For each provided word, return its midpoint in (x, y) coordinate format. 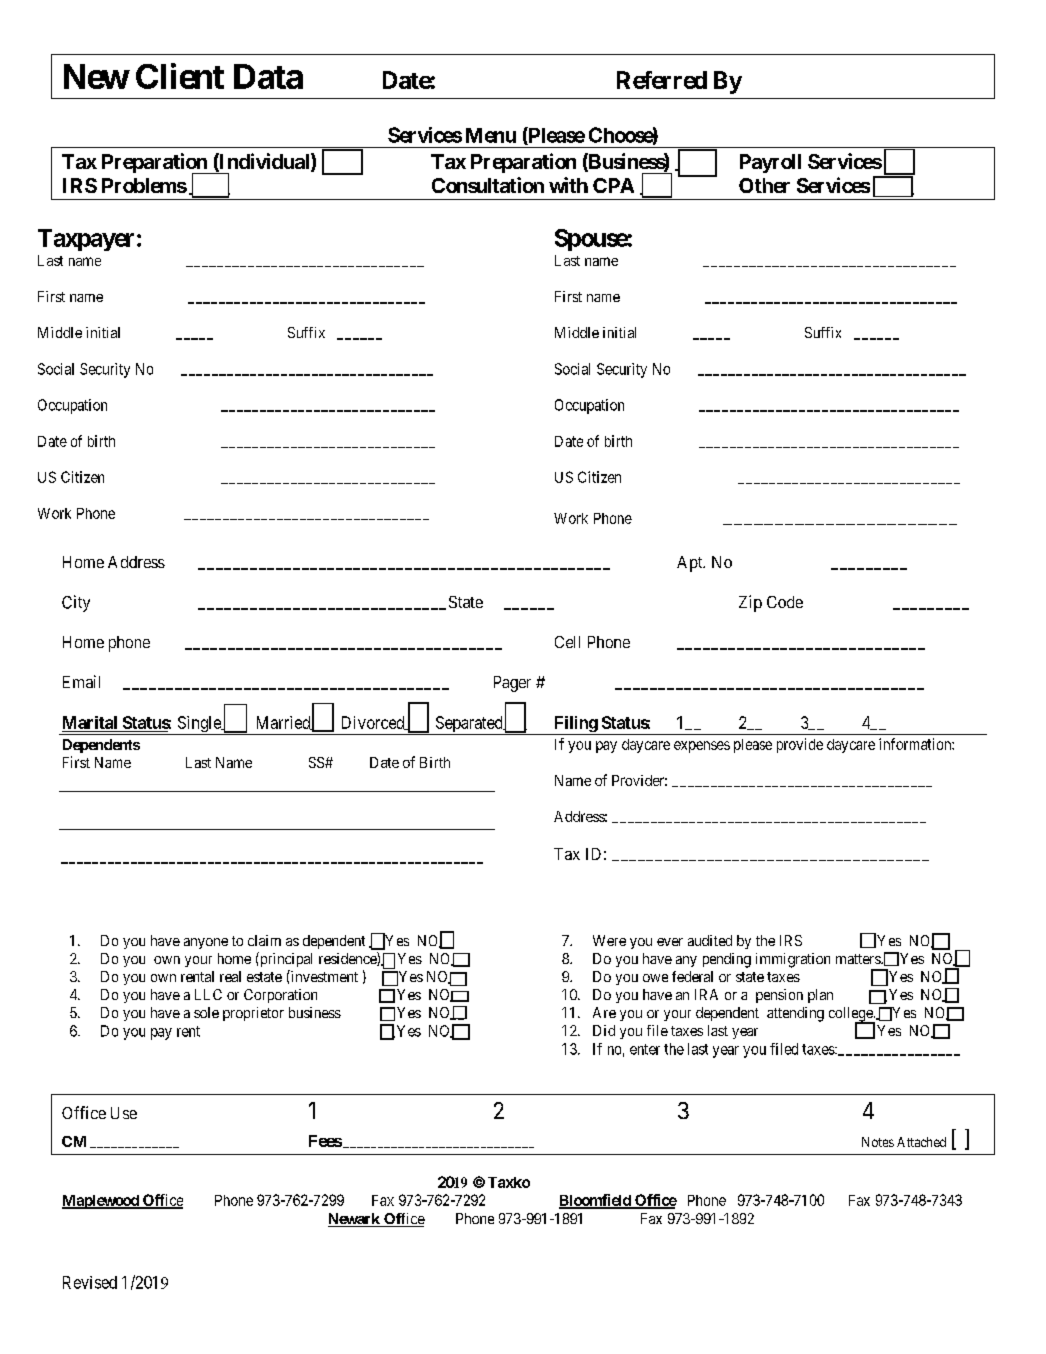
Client (180, 76)
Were (609, 940)
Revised (90, 1282)
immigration (793, 960)
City (76, 603)
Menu (491, 135)
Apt (691, 564)
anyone (206, 943)
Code (785, 602)
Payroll (770, 163)
